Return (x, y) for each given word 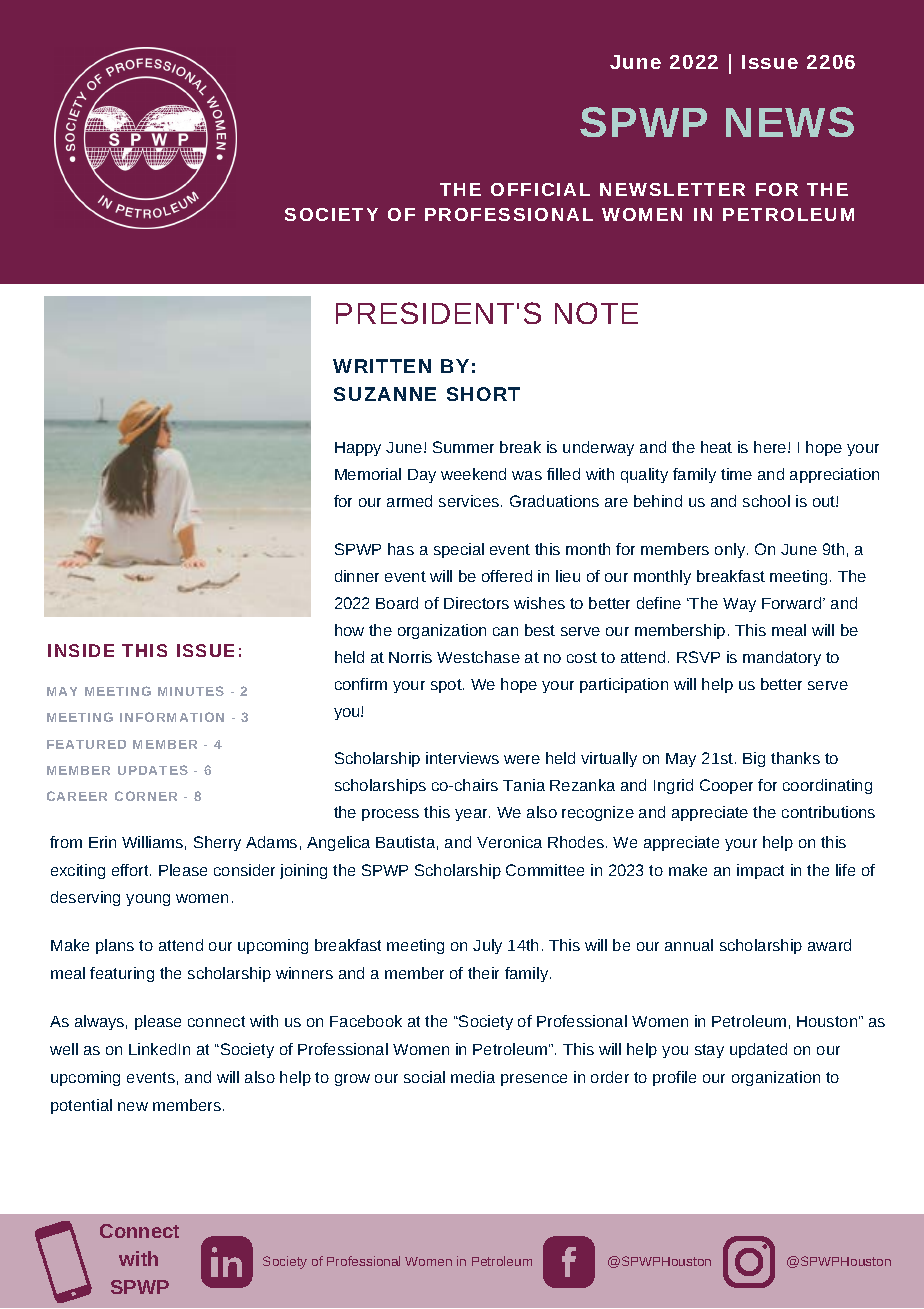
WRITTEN (382, 366)
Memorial (368, 474)
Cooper (726, 786)
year (472, 815)
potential (81, 1106)
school (766, 501)
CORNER (146, 796)
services (470, 501)
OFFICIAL (540, 189)
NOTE (596, 313)
